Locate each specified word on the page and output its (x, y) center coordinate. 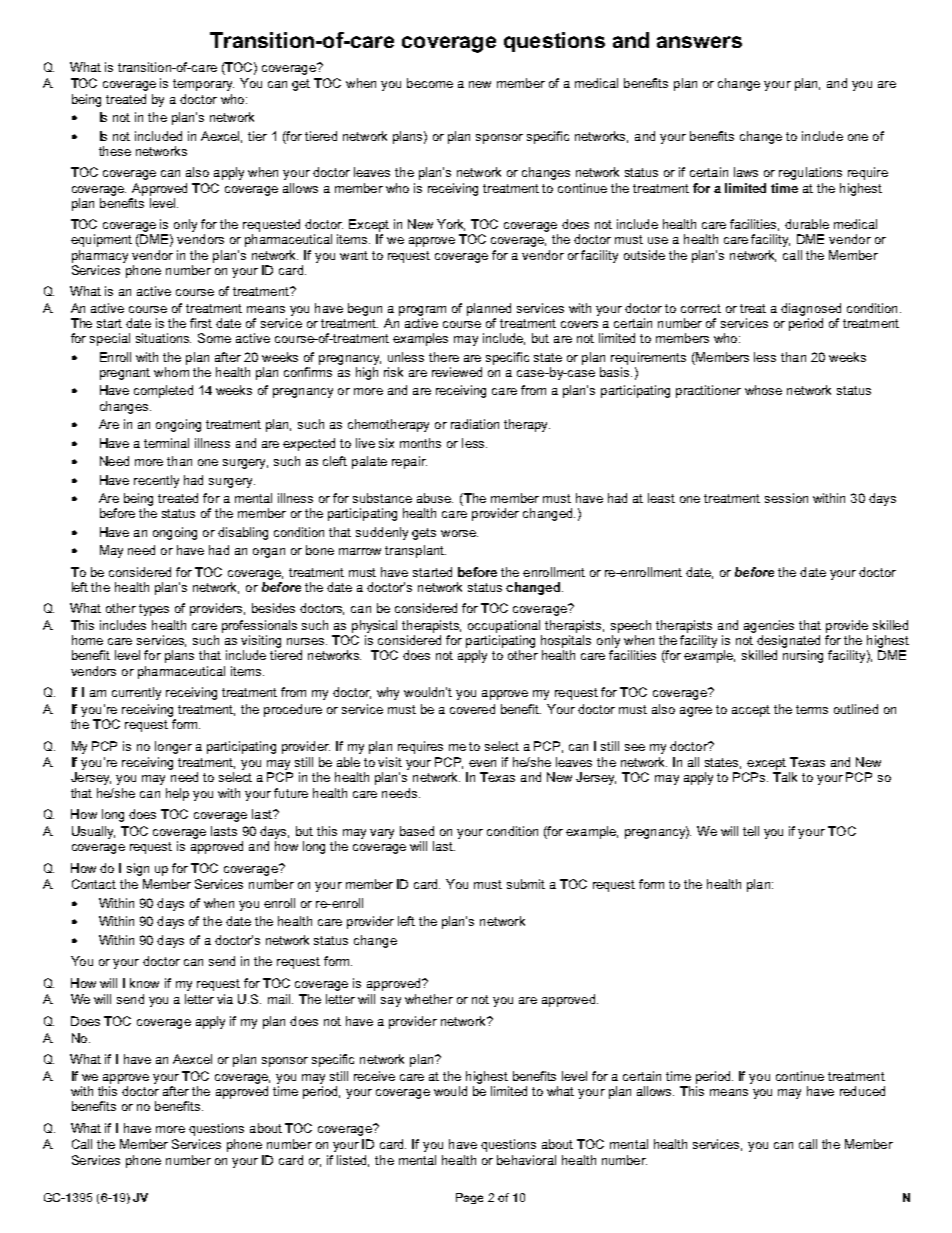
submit (526, 884)
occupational (504, 626)
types (154, 610)
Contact (94, 884)
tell (751, 831)
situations (163, 338)
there (444, 357)
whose (763, 390)
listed (353, 1161)
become (430, 83)
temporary (203, 85)
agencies (769, 626)
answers (699, 42)
